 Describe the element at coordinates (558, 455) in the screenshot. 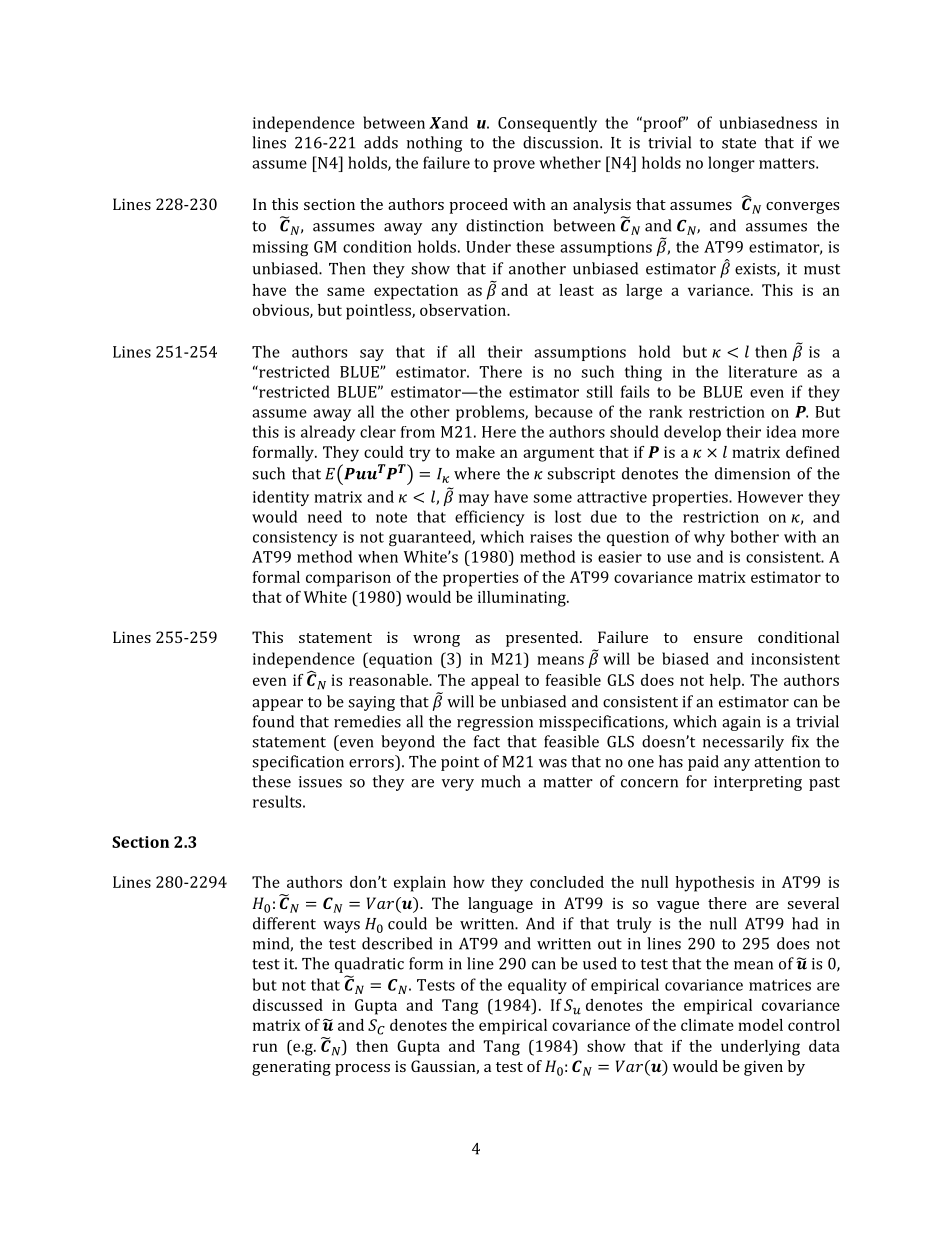

I see `argument` at that location.
